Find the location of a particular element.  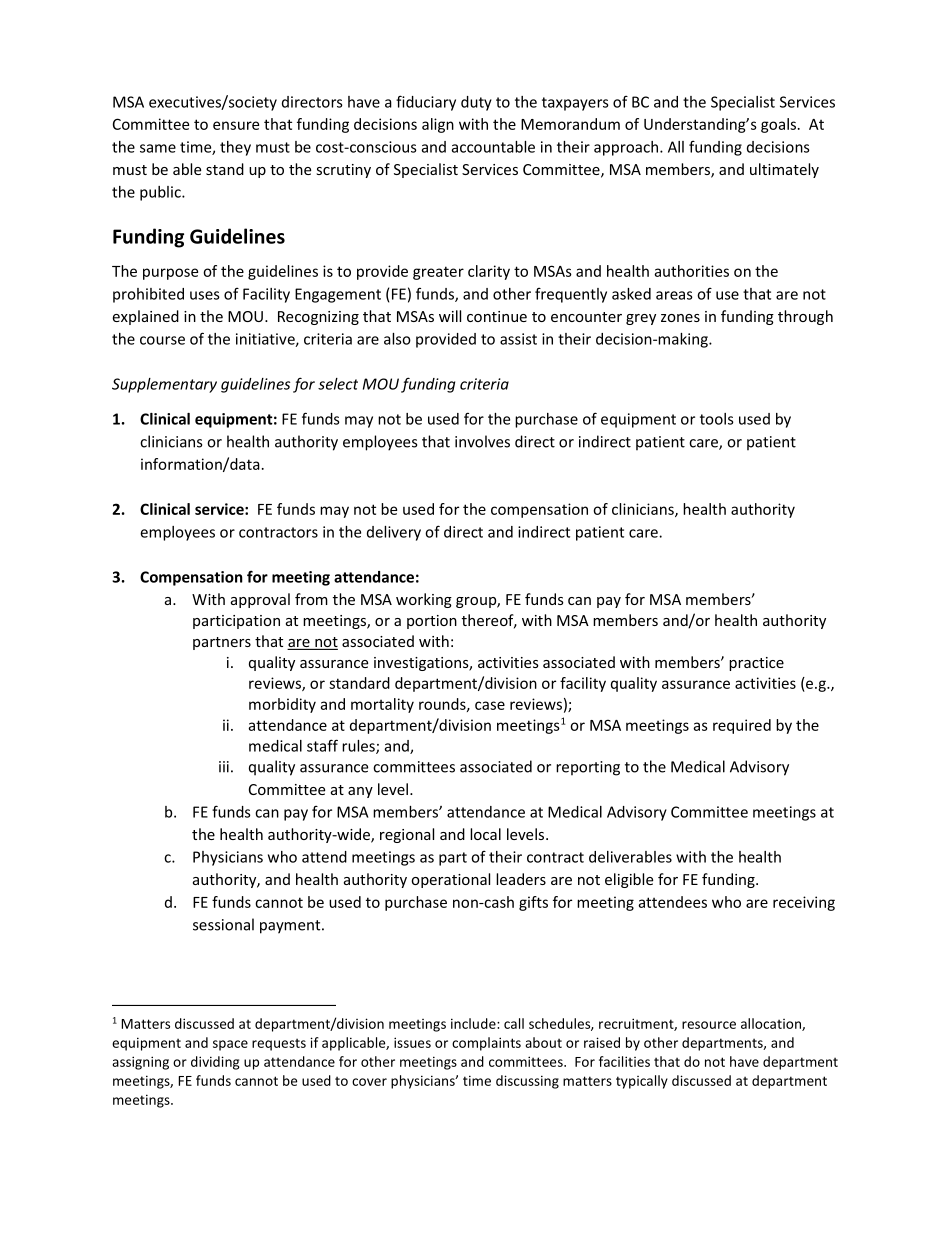

space is located at coordinates (230, 1045).
